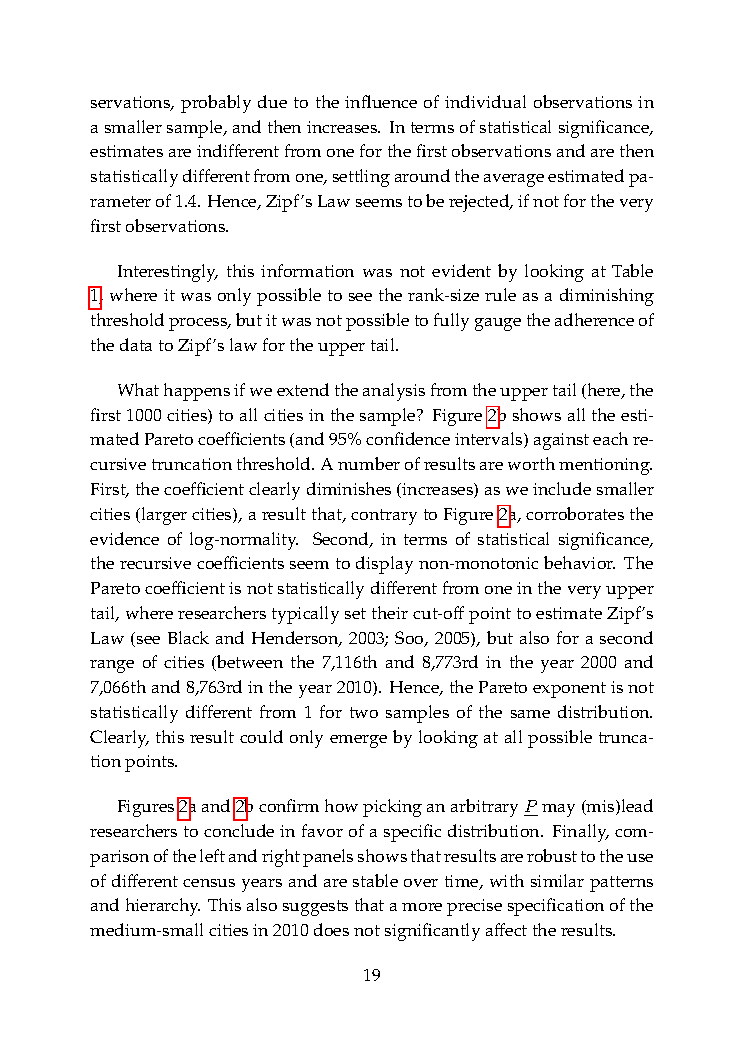  Describe the element at coordinates (561, 441) in the document. I see `against` at that location.
